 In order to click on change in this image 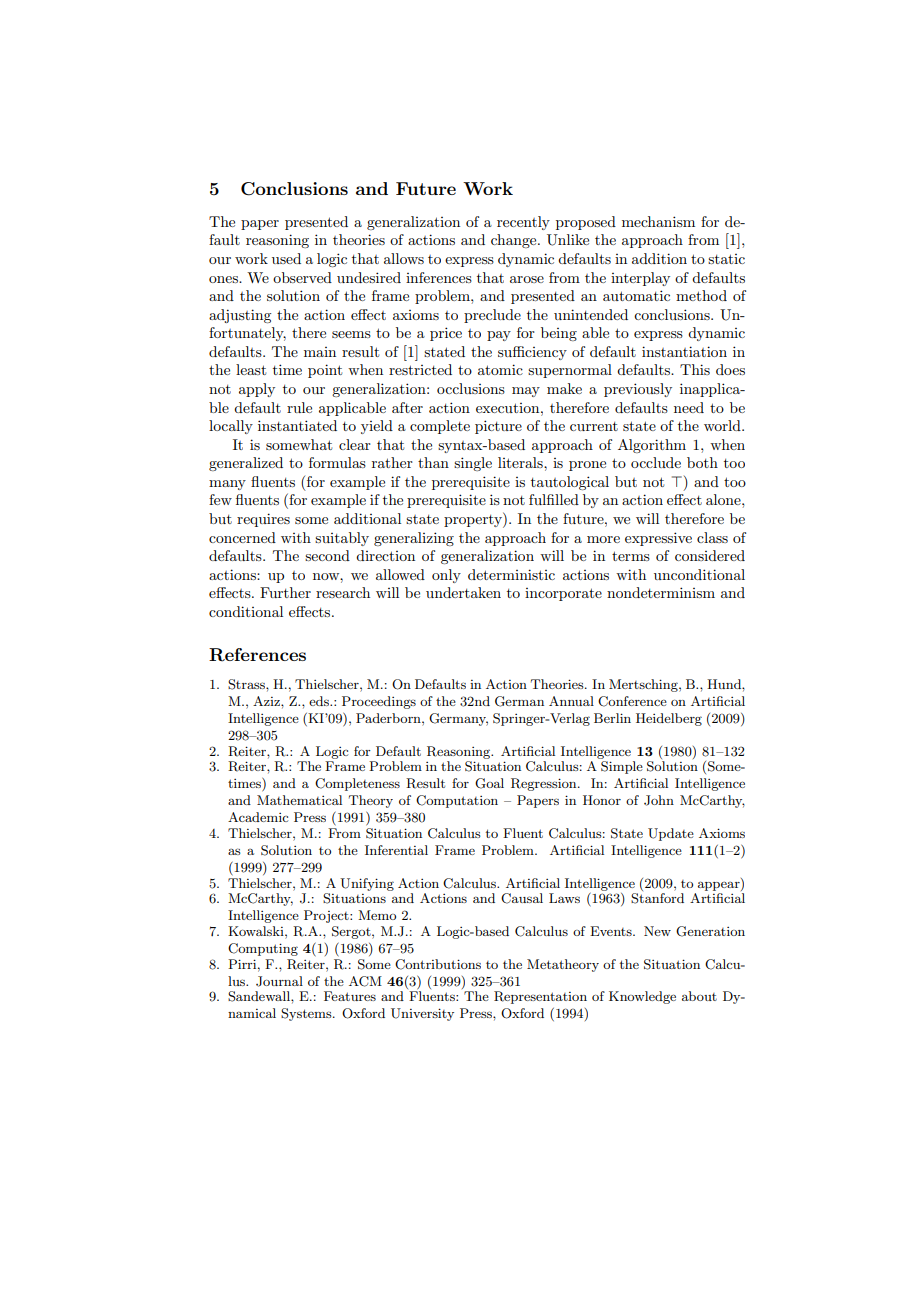, I will do `click(515, 241)`.
